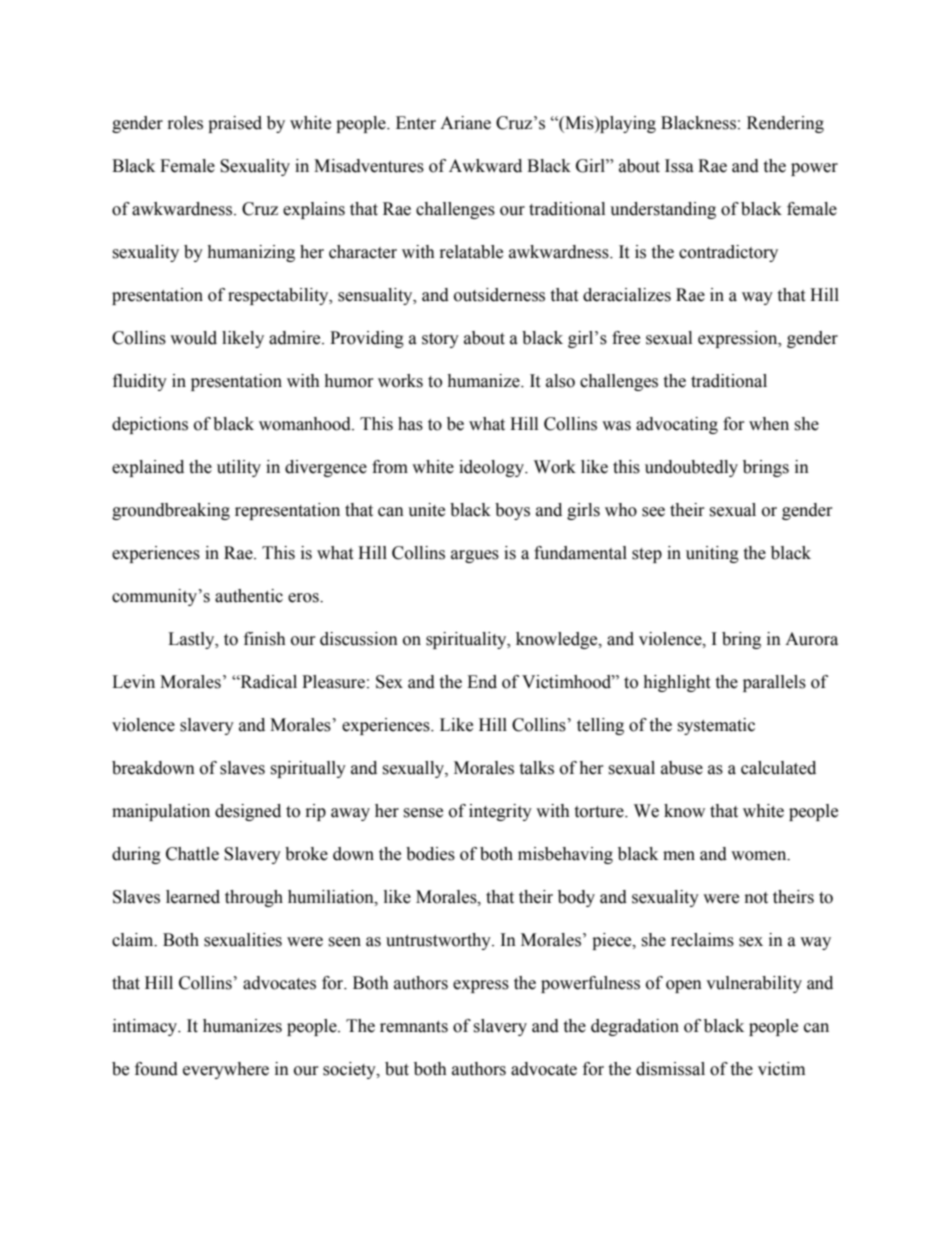  What do you see at coordinates (682, 768) in the screenshot?
I see `abuse` at bounding box center [682, 768].
